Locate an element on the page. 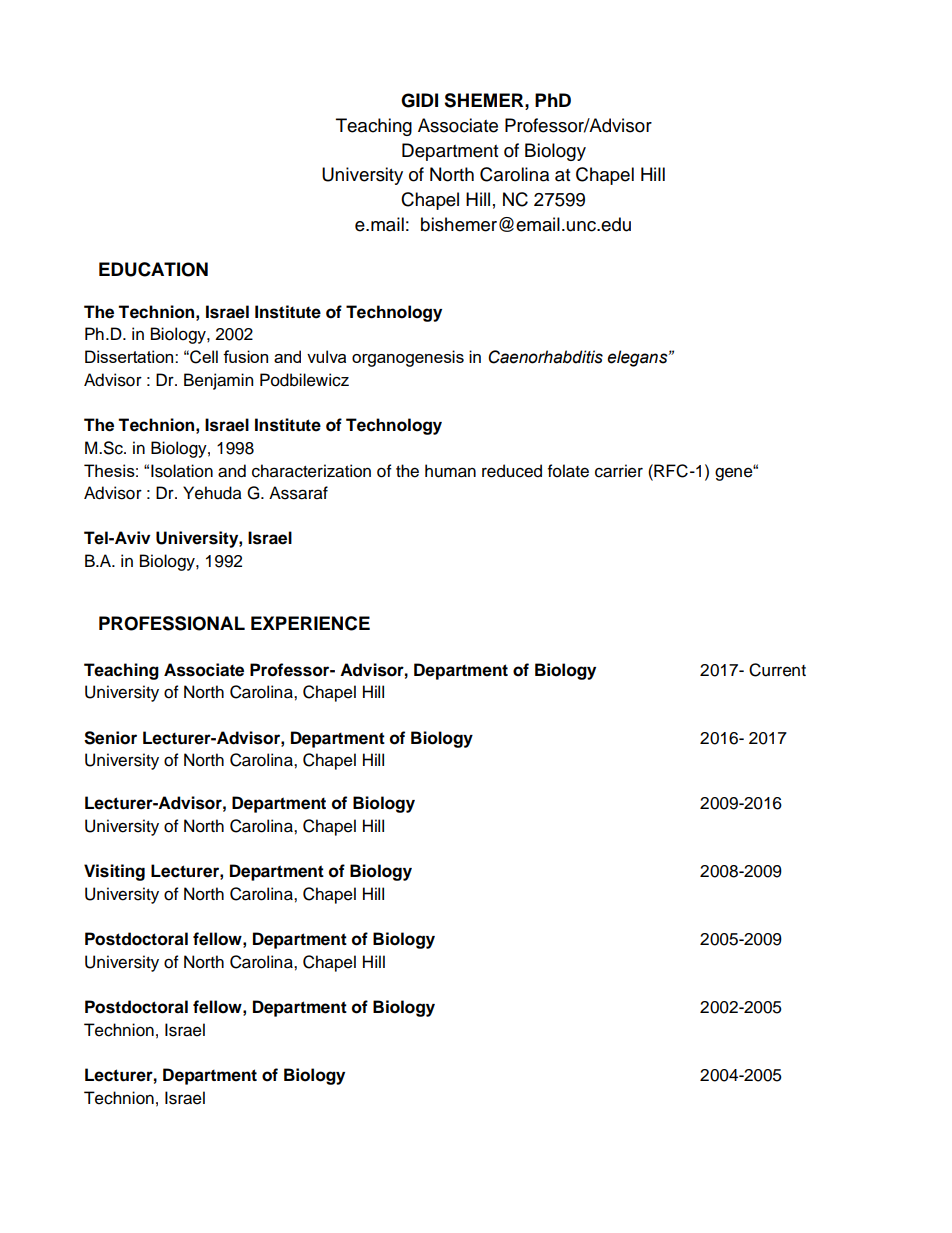 This image has height=1233, width=952. EXPERIENCE is located at coordinates (310, 623).
